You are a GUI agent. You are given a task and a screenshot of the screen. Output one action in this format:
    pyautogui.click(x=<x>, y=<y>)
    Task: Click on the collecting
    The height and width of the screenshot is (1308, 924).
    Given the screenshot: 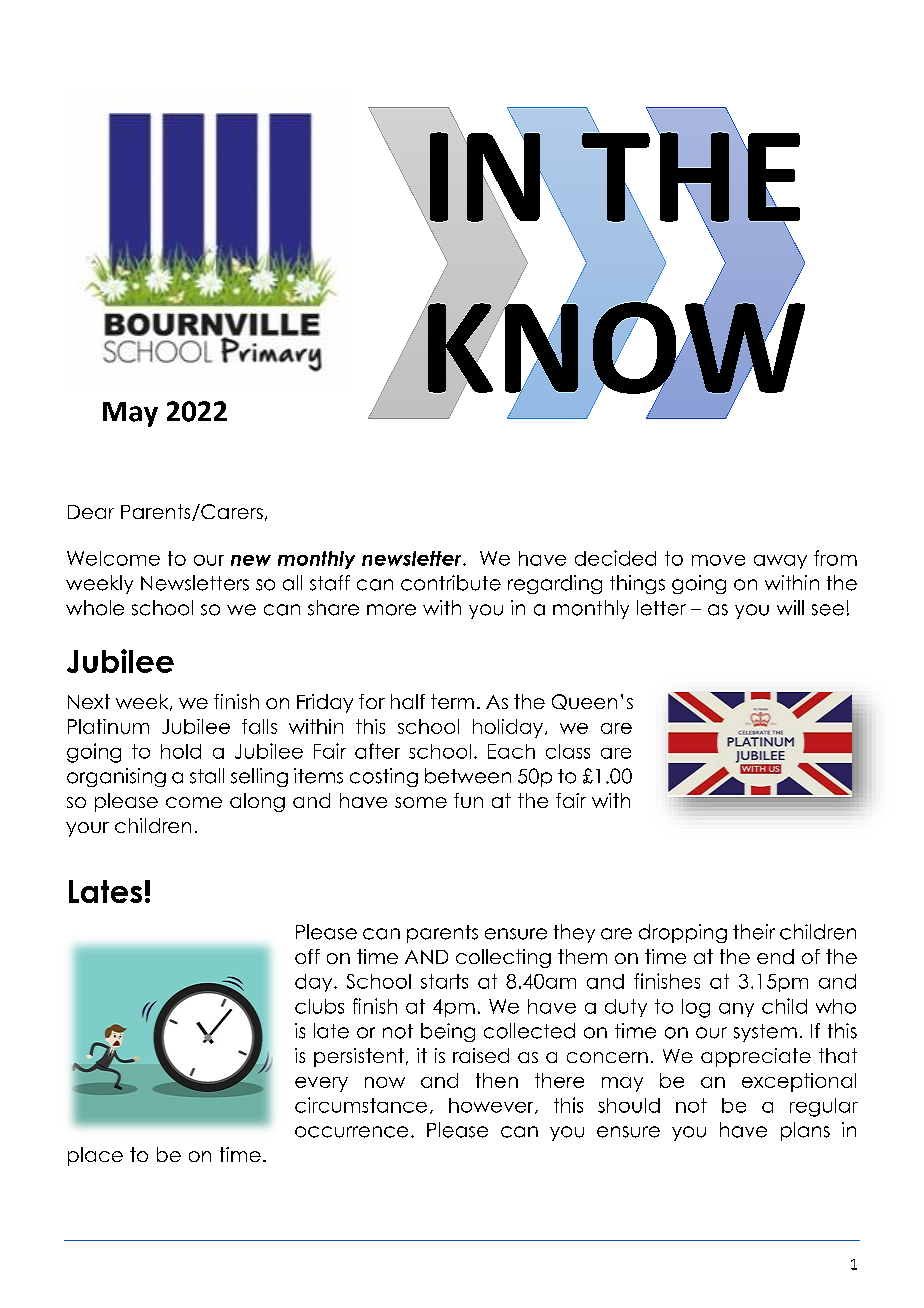 What is the action you would take?
    pyautogui.click(x=503, y=958)
